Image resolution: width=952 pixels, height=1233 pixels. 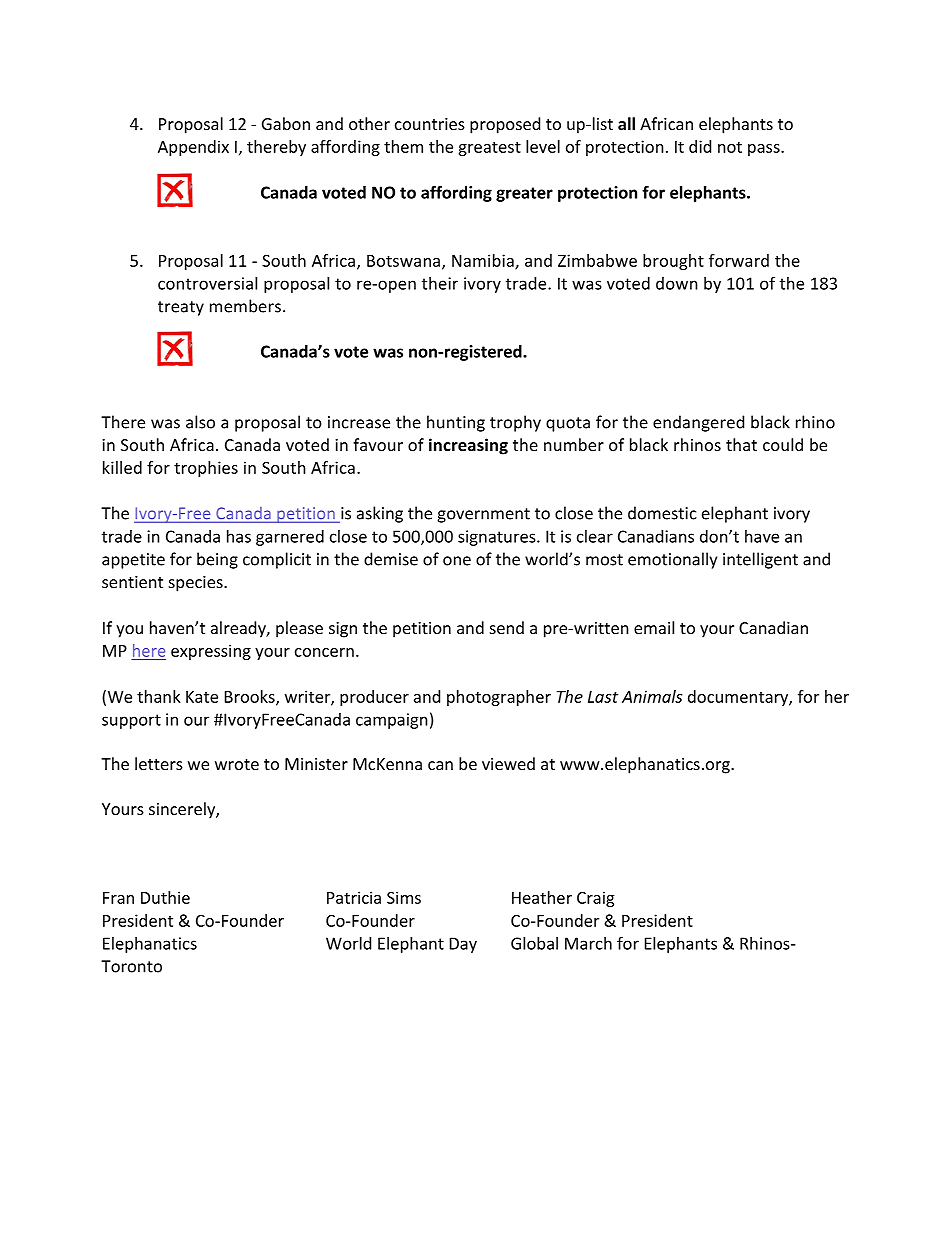 I want to click on emotionally, so click(x=672, y=560).
